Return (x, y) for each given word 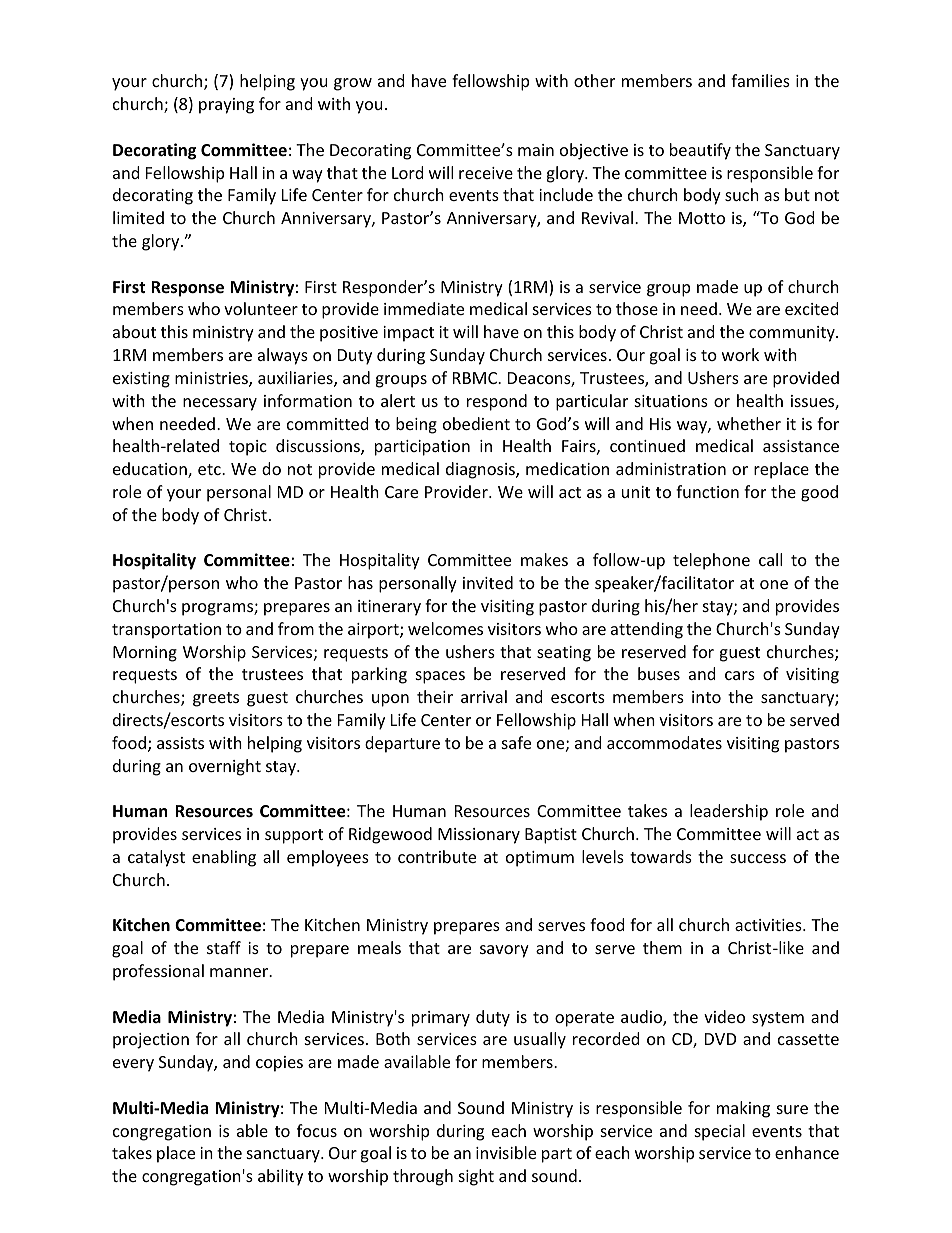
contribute (437, 856)
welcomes (445, 628)
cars (740, 675)
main (536, 150)
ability (280, 1177)
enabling (224, 858)
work (740, 354)
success (758, 858)
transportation (166, 631)
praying (226, 106)
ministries (212, 379)
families (760, 80)
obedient (476, 423)
